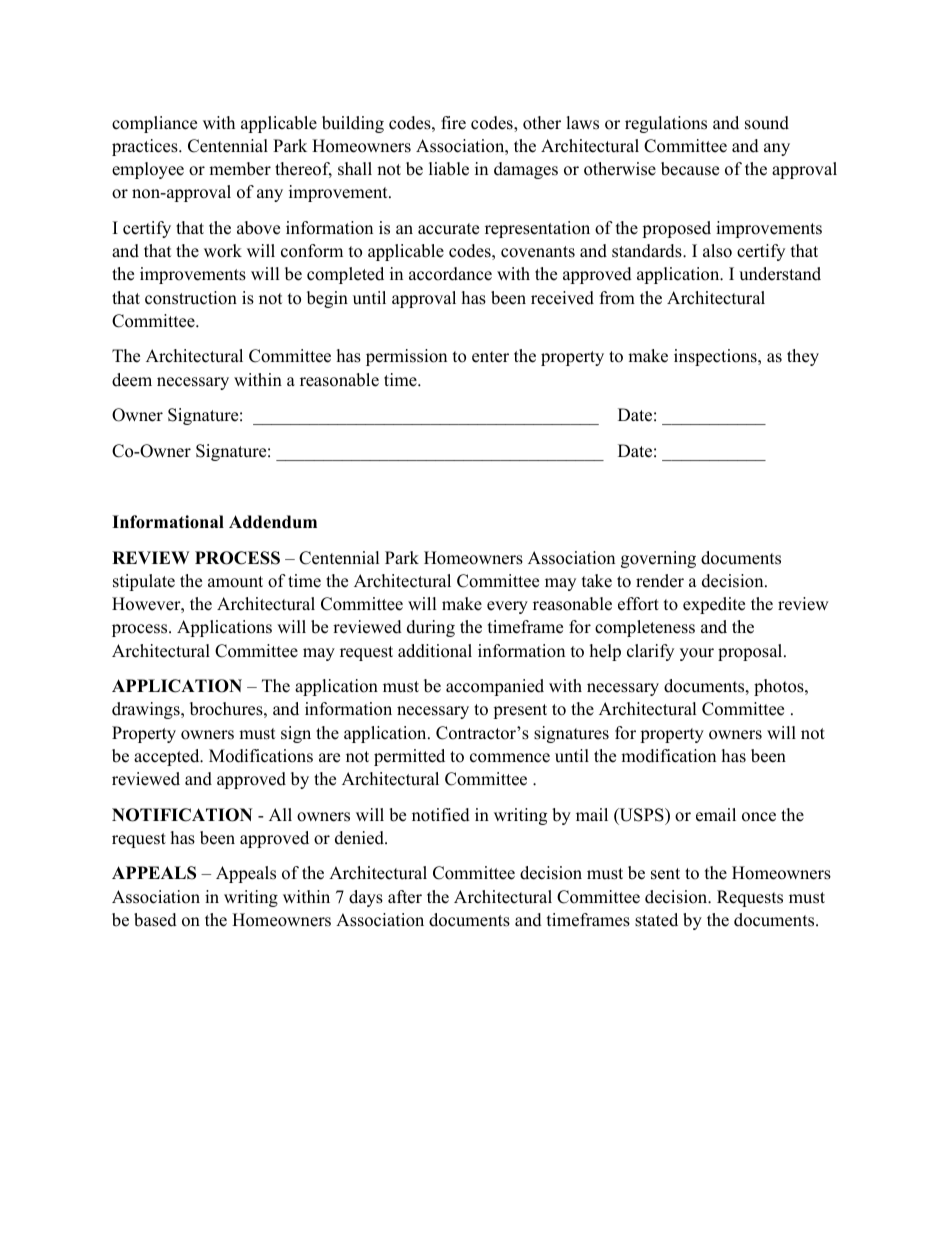 Image resolution: width=952 pixels, height=1233 pixels. I want to click on accepted, so click(168, 757).
